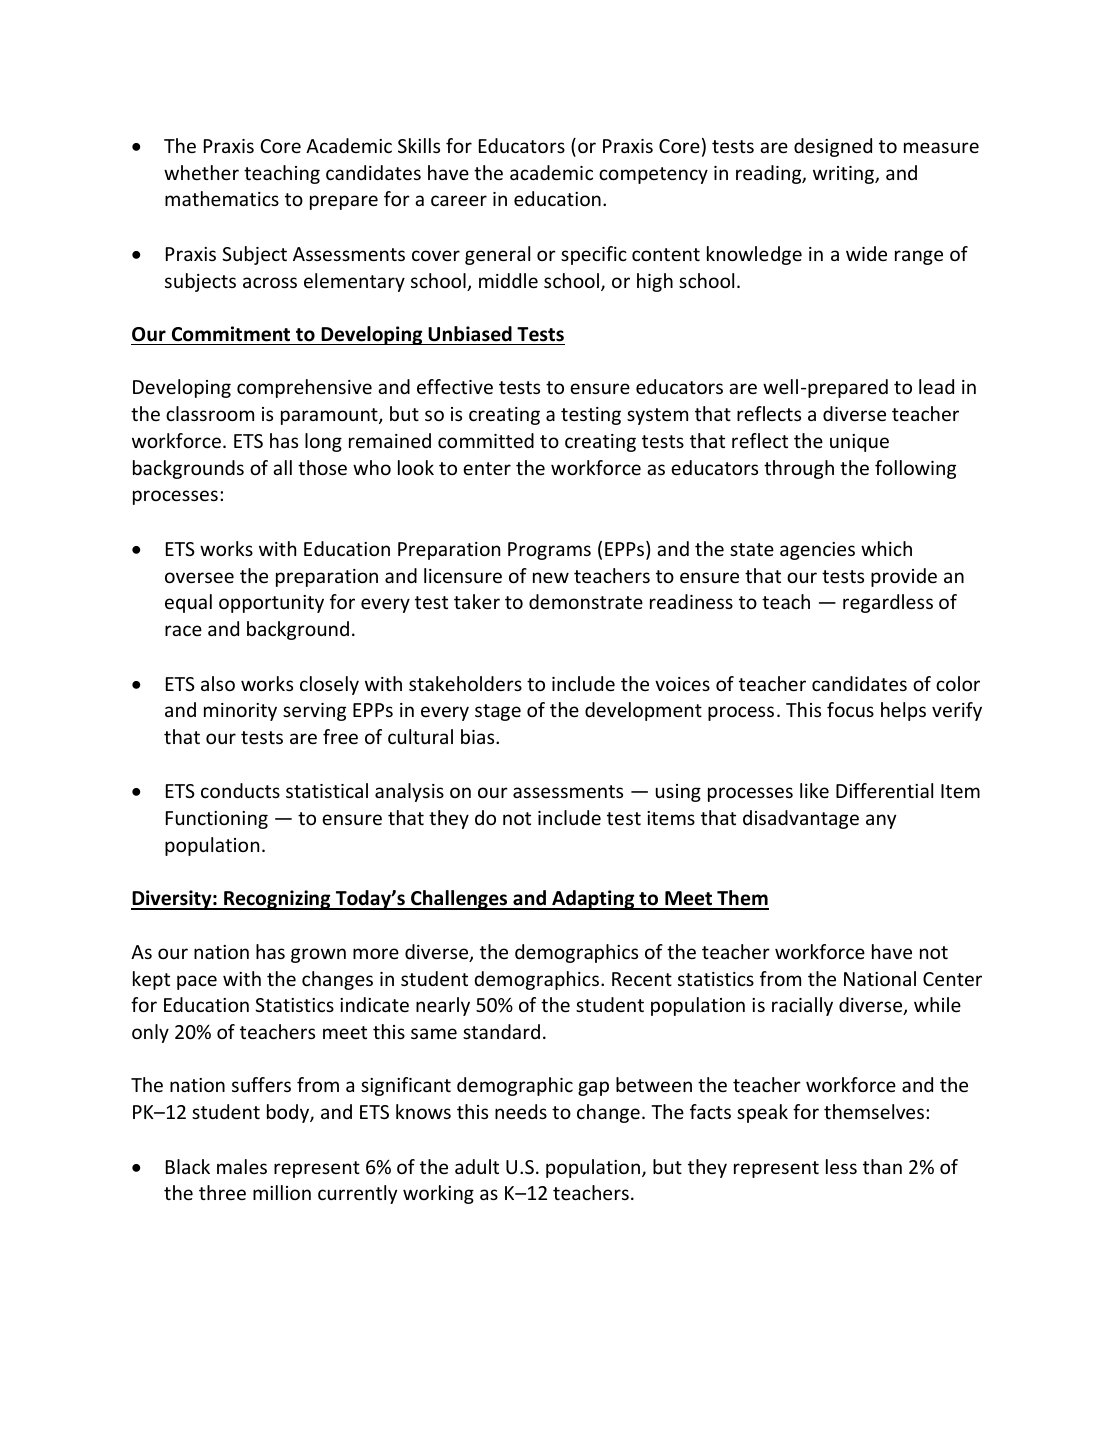 This document has width=1116, height=1444. Describe the element at coordinates (277, 900) in the document. I see `Recognizing` at that location.
